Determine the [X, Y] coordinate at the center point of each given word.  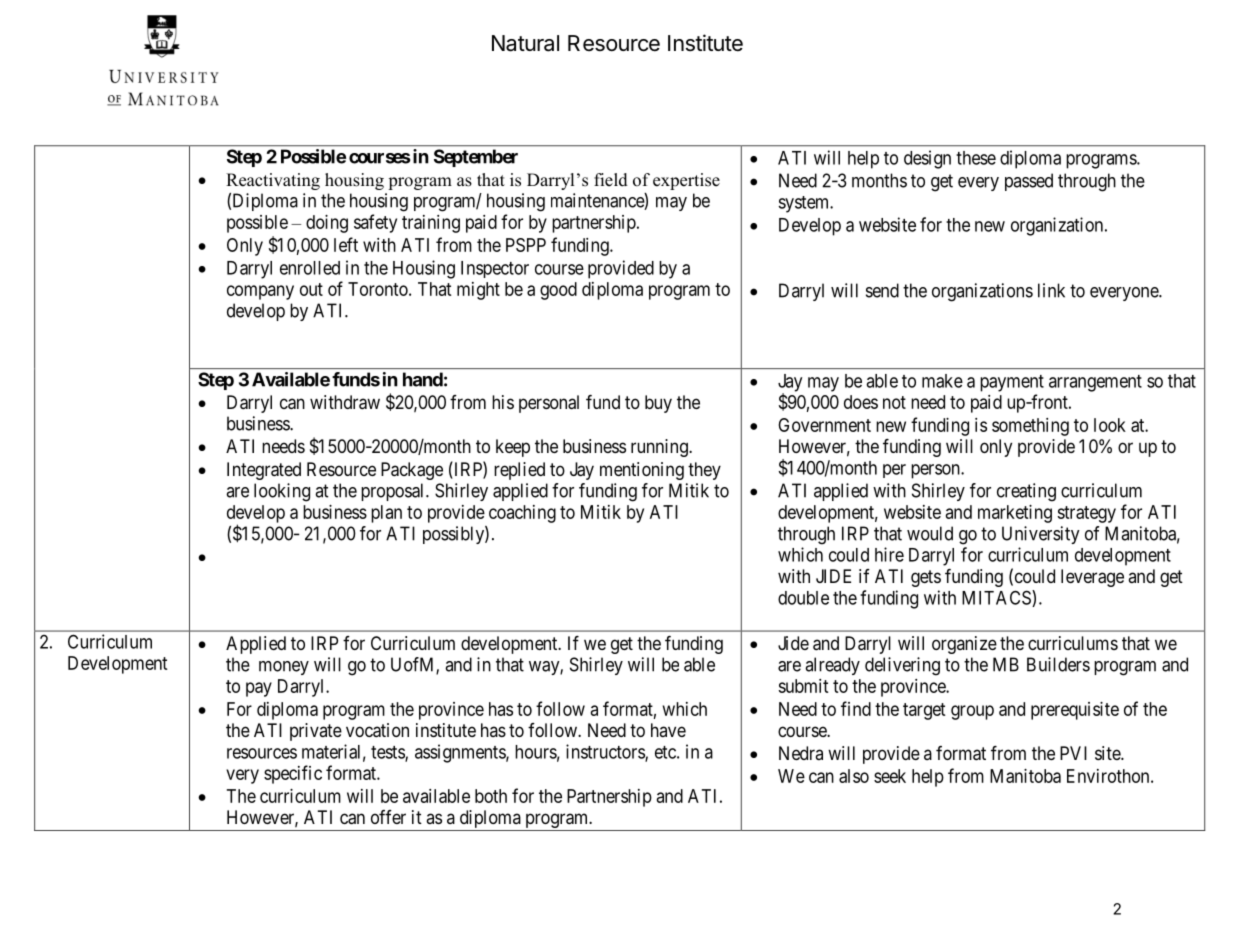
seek [890, 776]
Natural [525, 43]
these [976, 158]
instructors [606, 752]
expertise [686, 181]
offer [388, 817]
